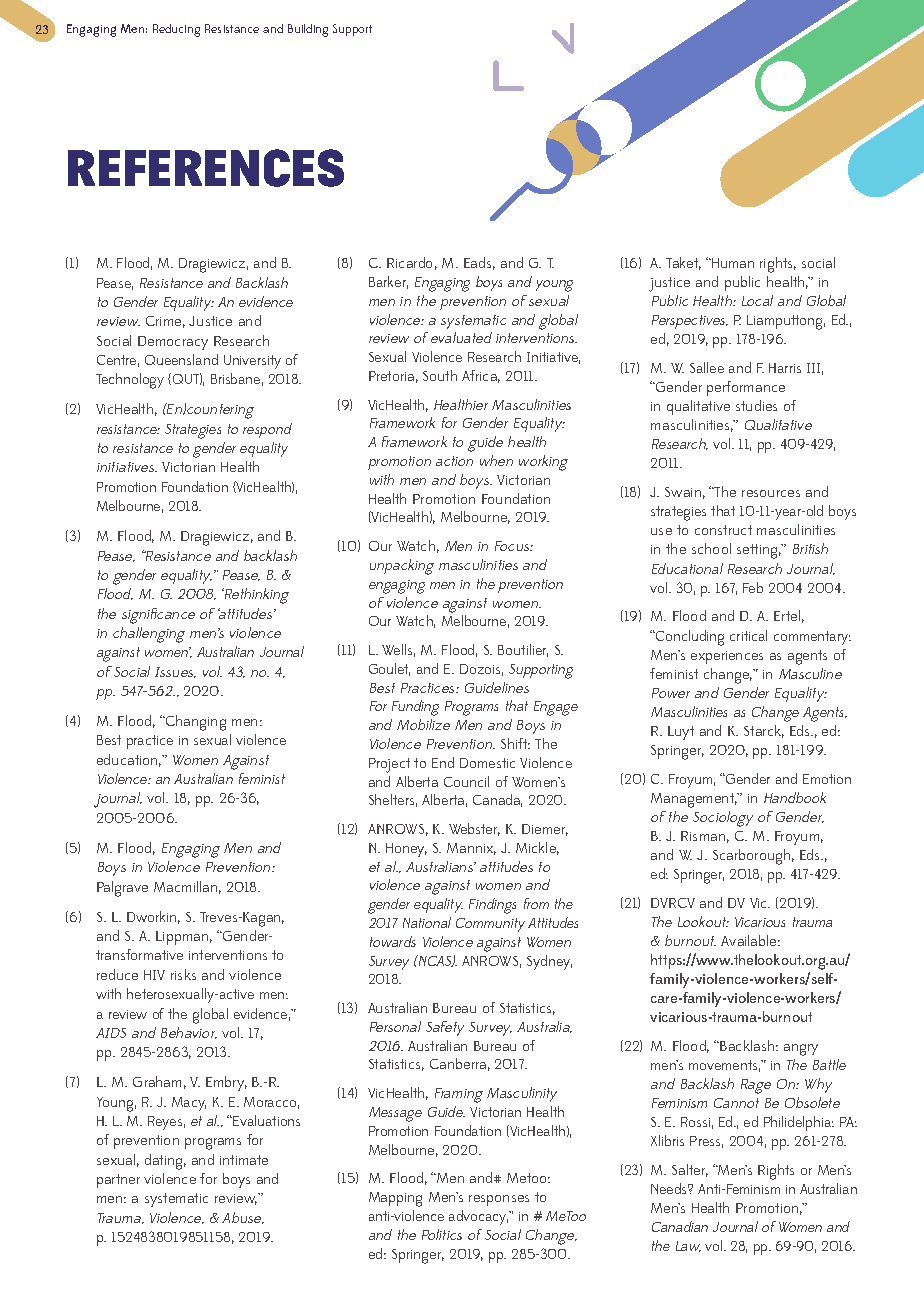 The height and width of the page is (1308, 924). Describe the element at coordinates (176, 30) in the page. I see `Reducing` at that location.
